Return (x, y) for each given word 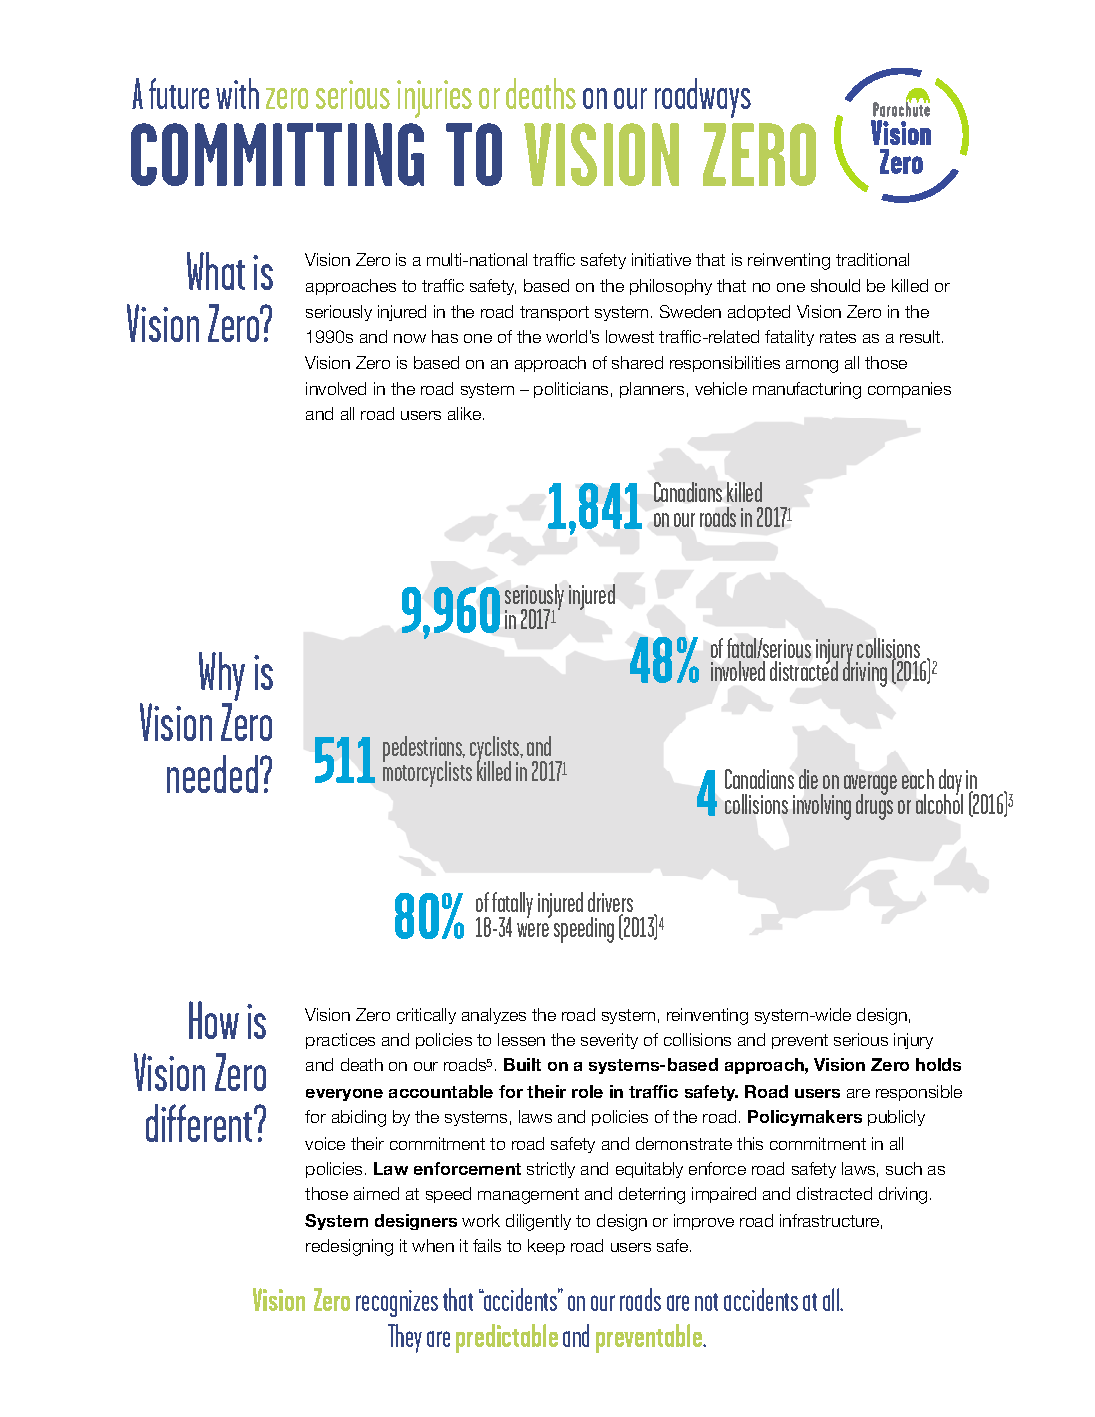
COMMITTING (277, 154)
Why (222, 676)
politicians (571, 390)
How (214, 1020)
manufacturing (807, 390)
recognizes (397, 1303)
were (533, 930)
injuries (434, 99)
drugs (874, 806)
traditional (872, 259)
